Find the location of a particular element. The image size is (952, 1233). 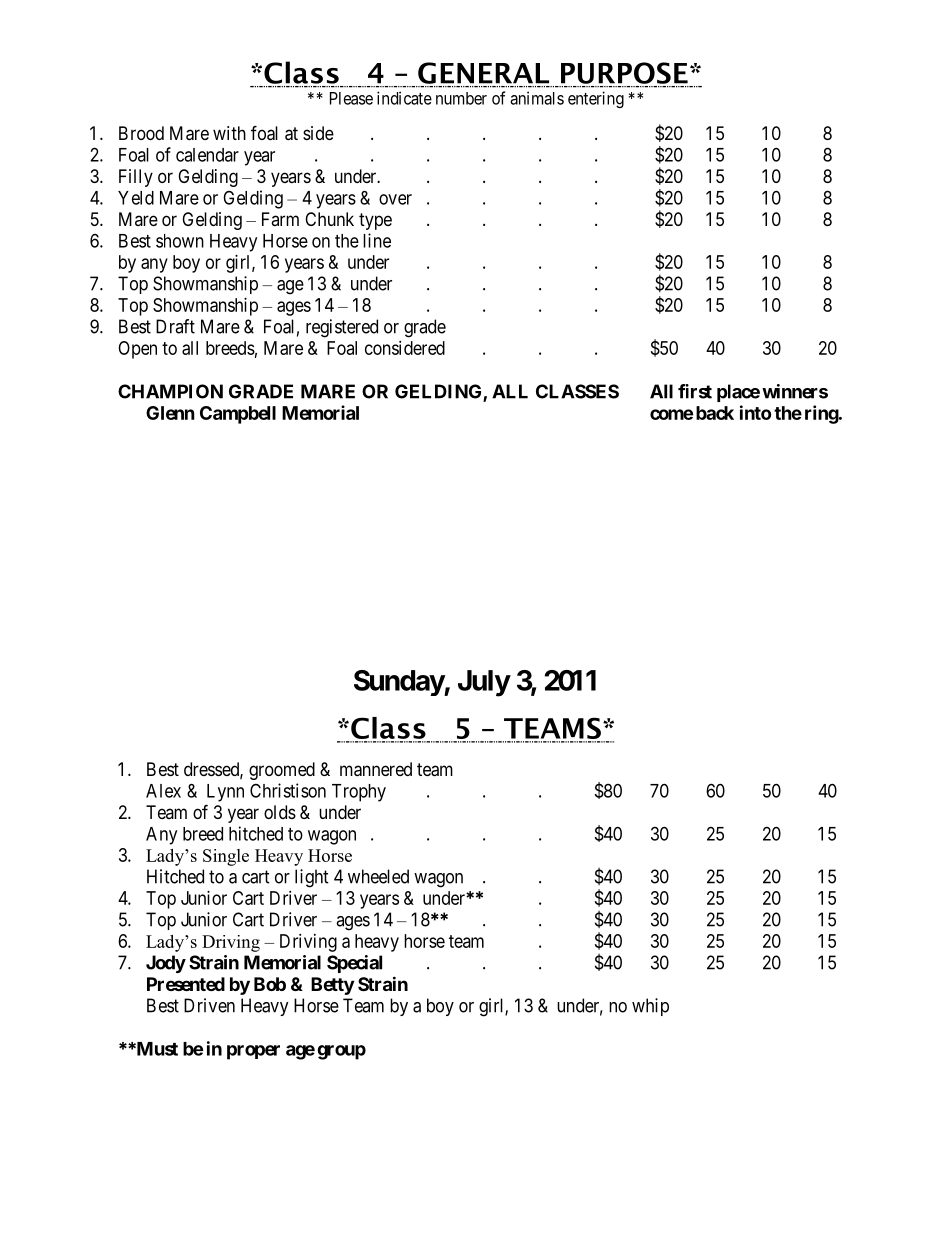

number is located at coordinates (461, 98).
